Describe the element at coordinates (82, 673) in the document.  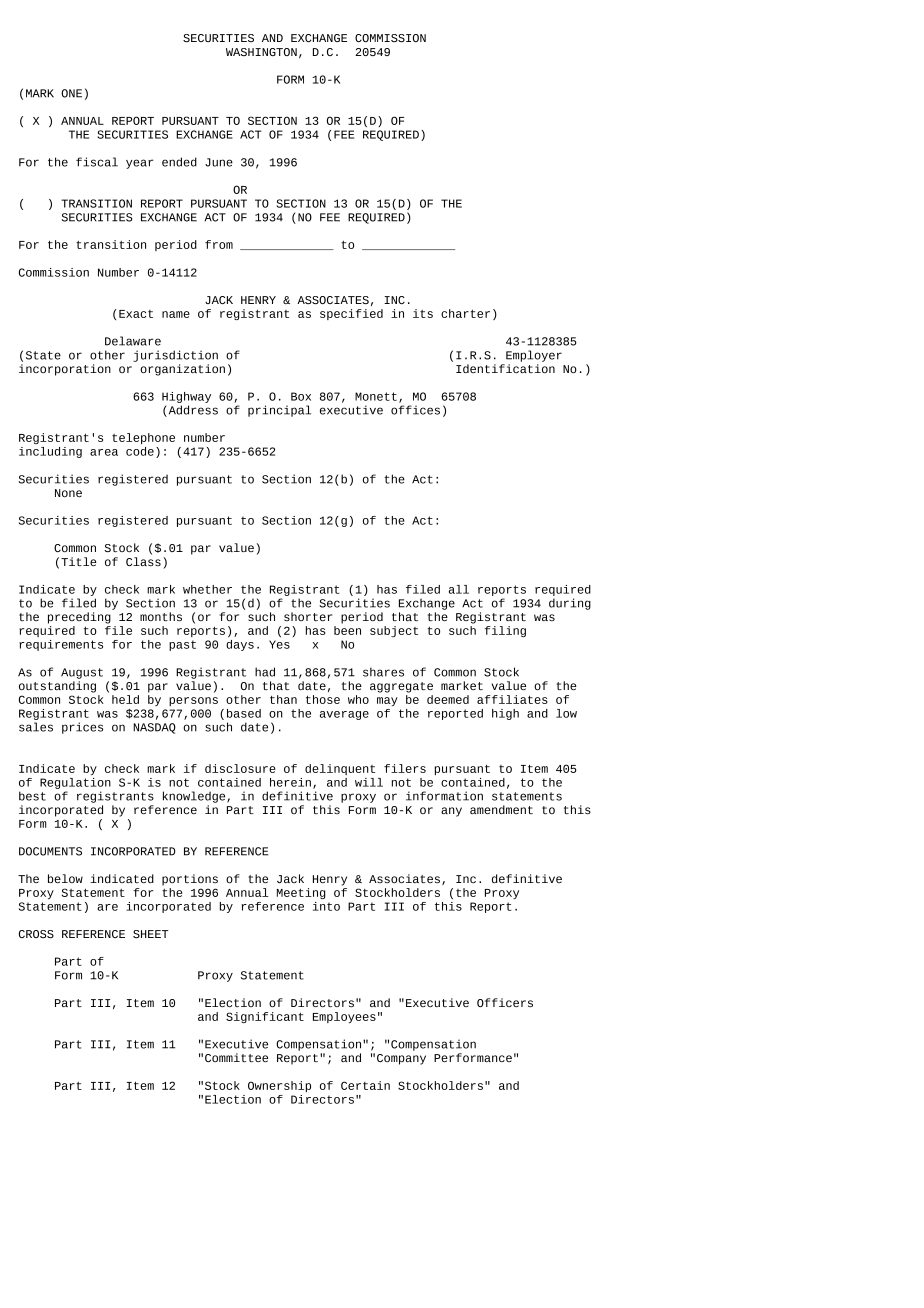
I see `August` at that location.
